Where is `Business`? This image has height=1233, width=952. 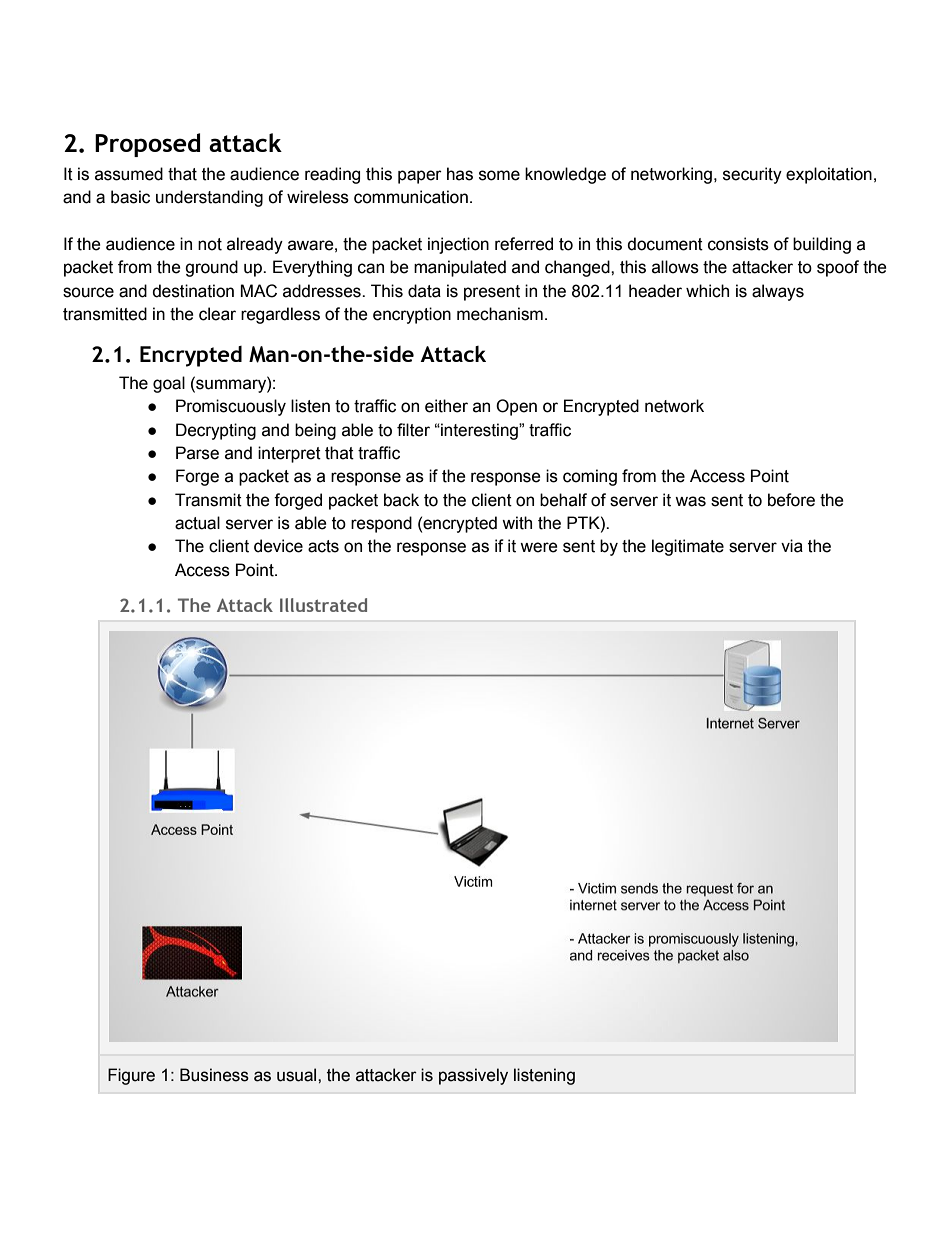
Business is located at coordinates (214, 1075).
